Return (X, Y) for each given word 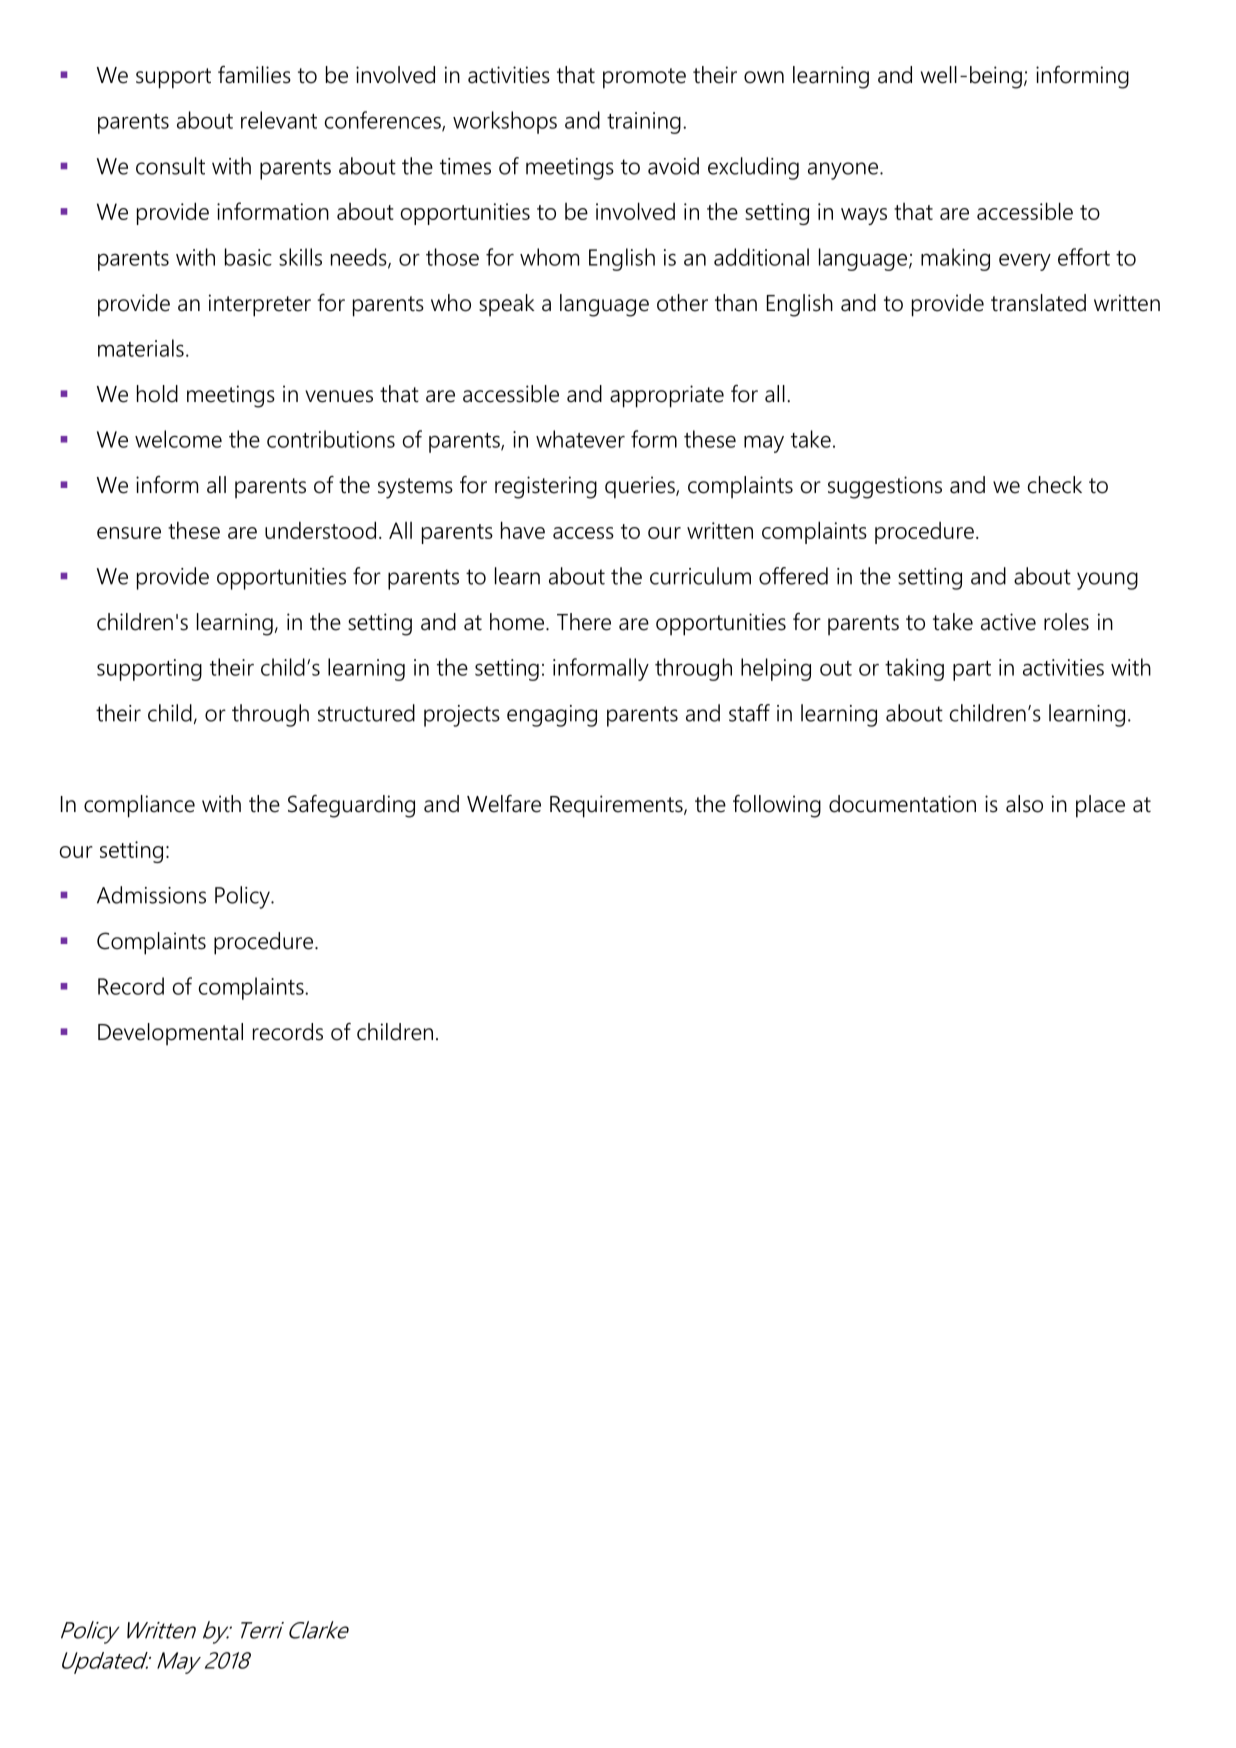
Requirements (617, 806)
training (644, 123)
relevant (279, 120)
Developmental (170, 1034)
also (1024, 804)
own (764, 77)
